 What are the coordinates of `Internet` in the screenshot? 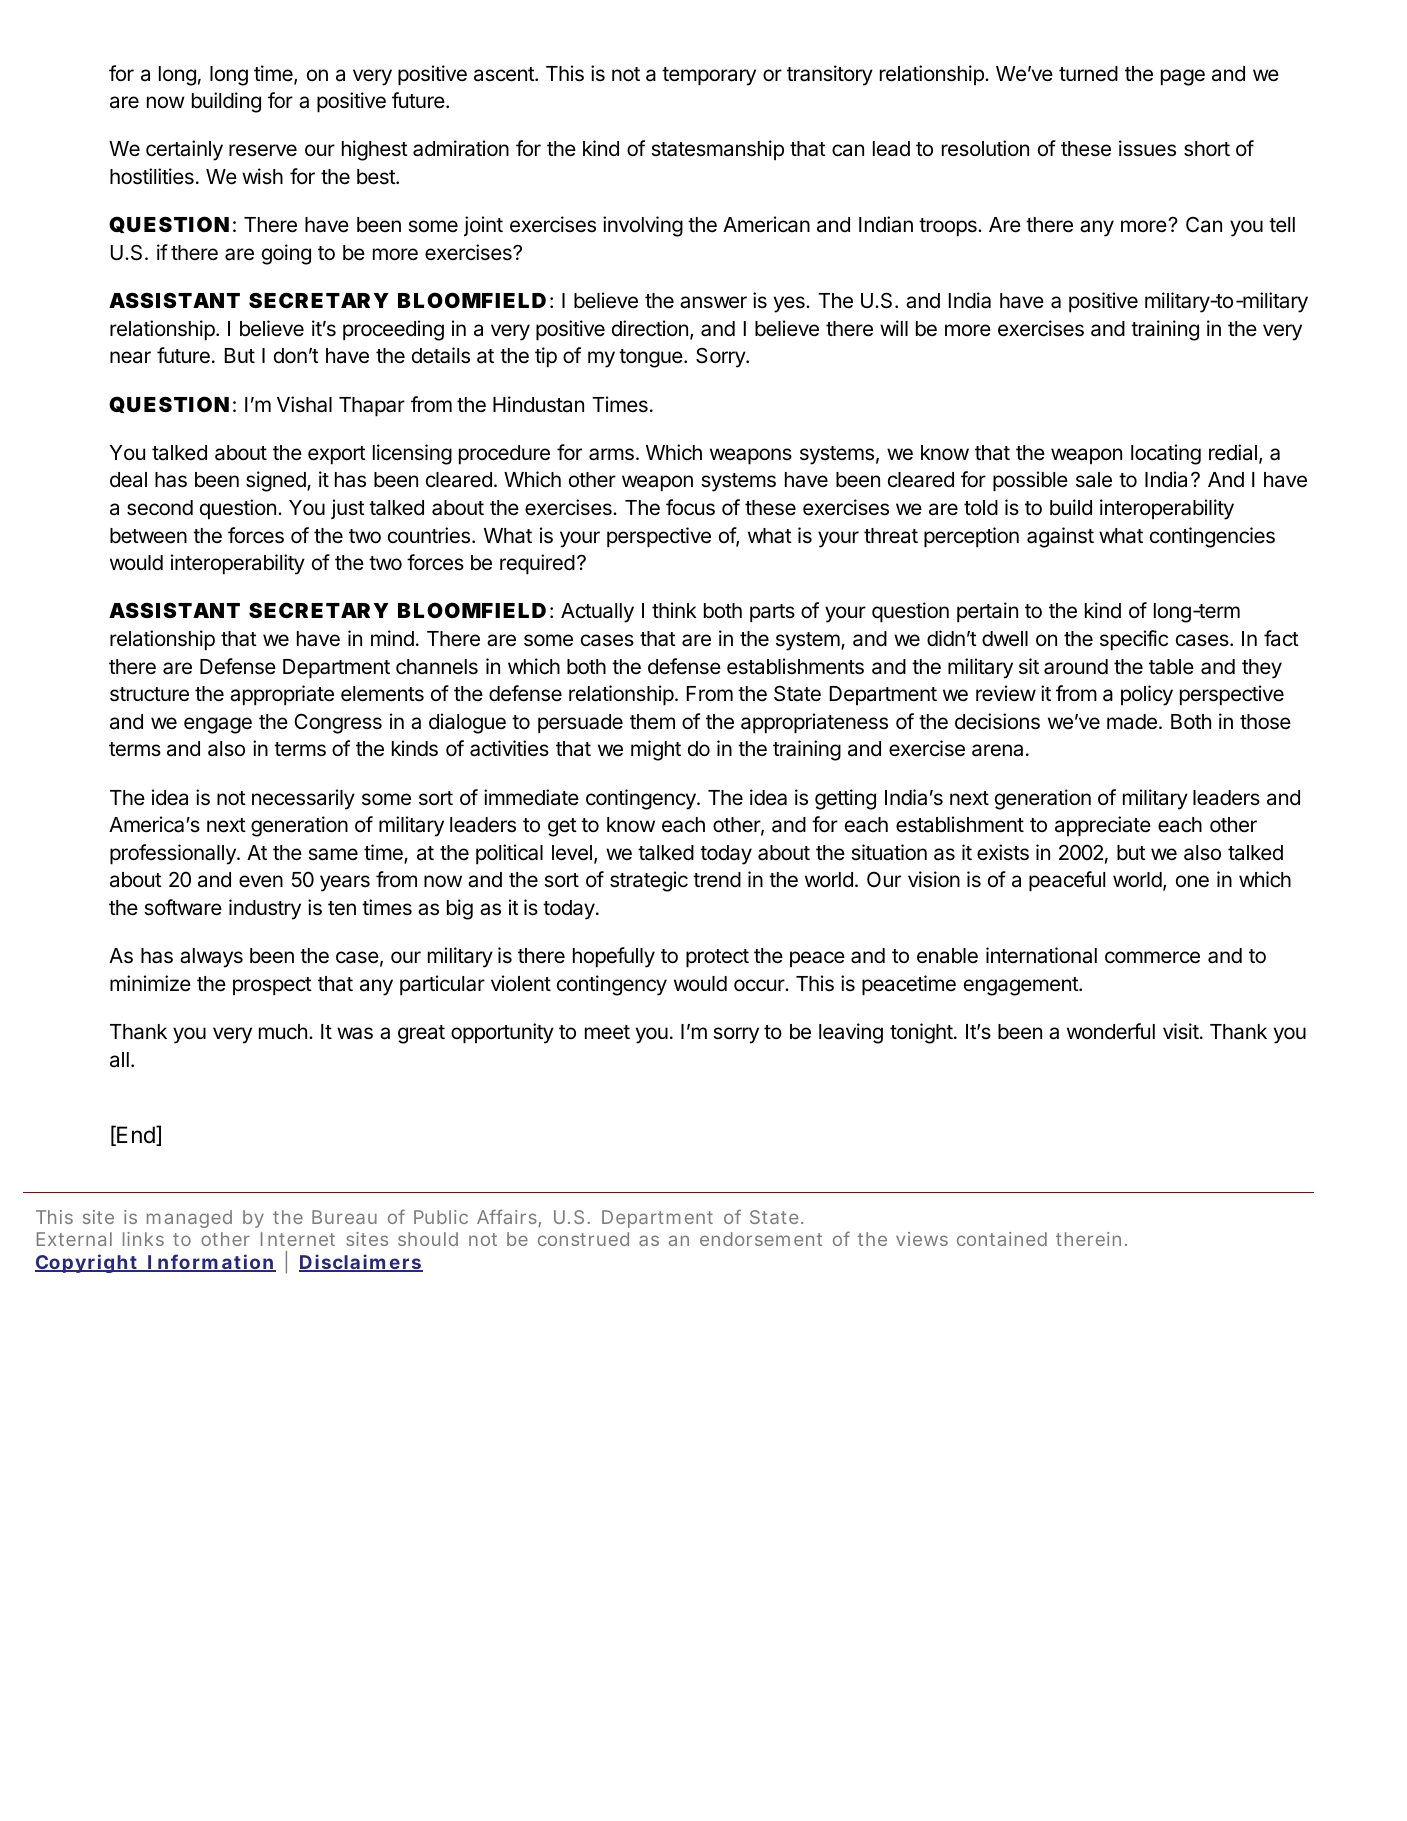 It's located at (298, 1239).
